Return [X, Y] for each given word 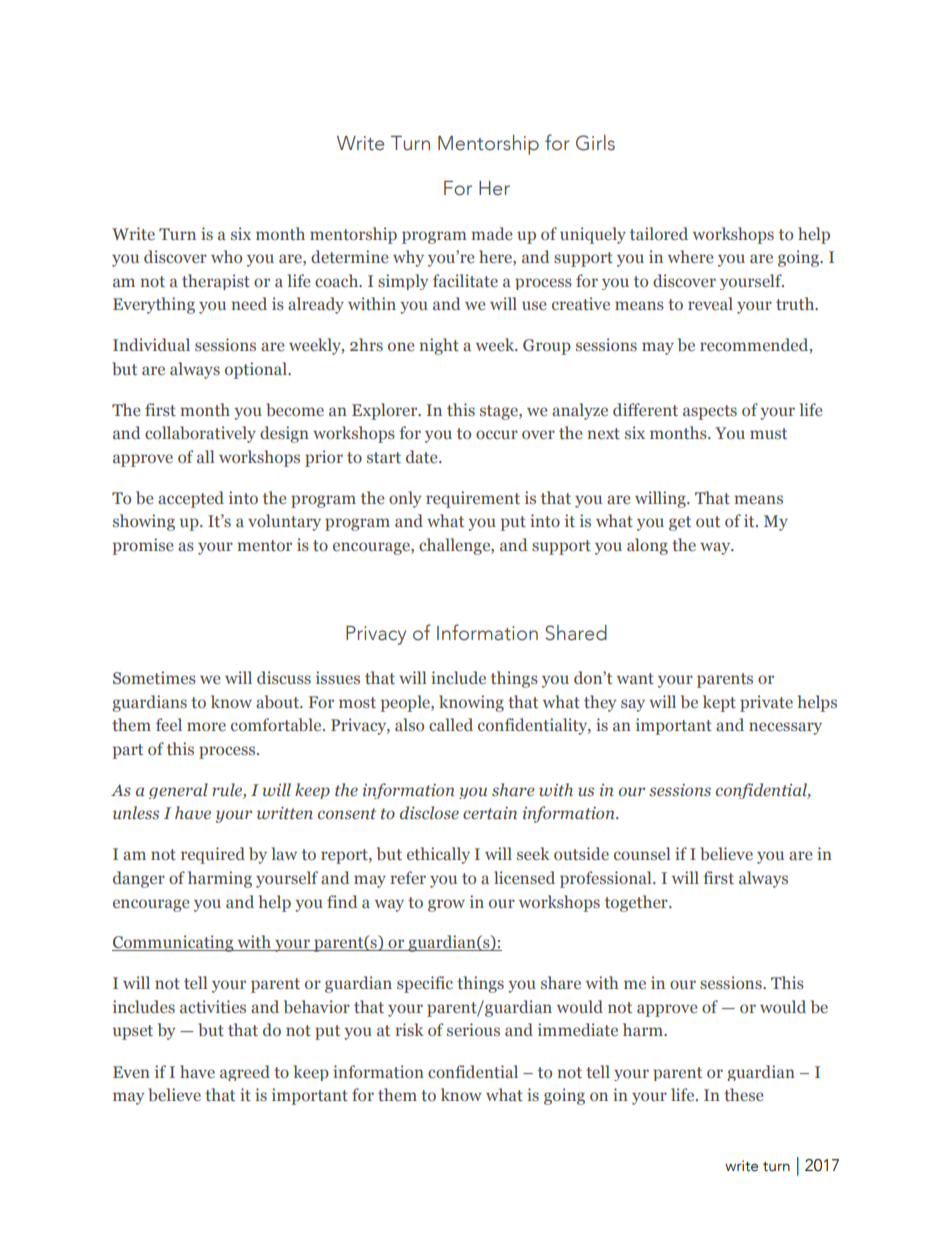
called [451, 724]
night [439, 346]
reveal [710, 303]
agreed [245, 1073]
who [226, 256]
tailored [659, 233]
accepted [191, 499]
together [637, 903]
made [492, 233]
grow [446, 905]
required [213, 855]
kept [719, 703]
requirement [473, 499]
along [647, 546]
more [206, 726]
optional [257, 370]
